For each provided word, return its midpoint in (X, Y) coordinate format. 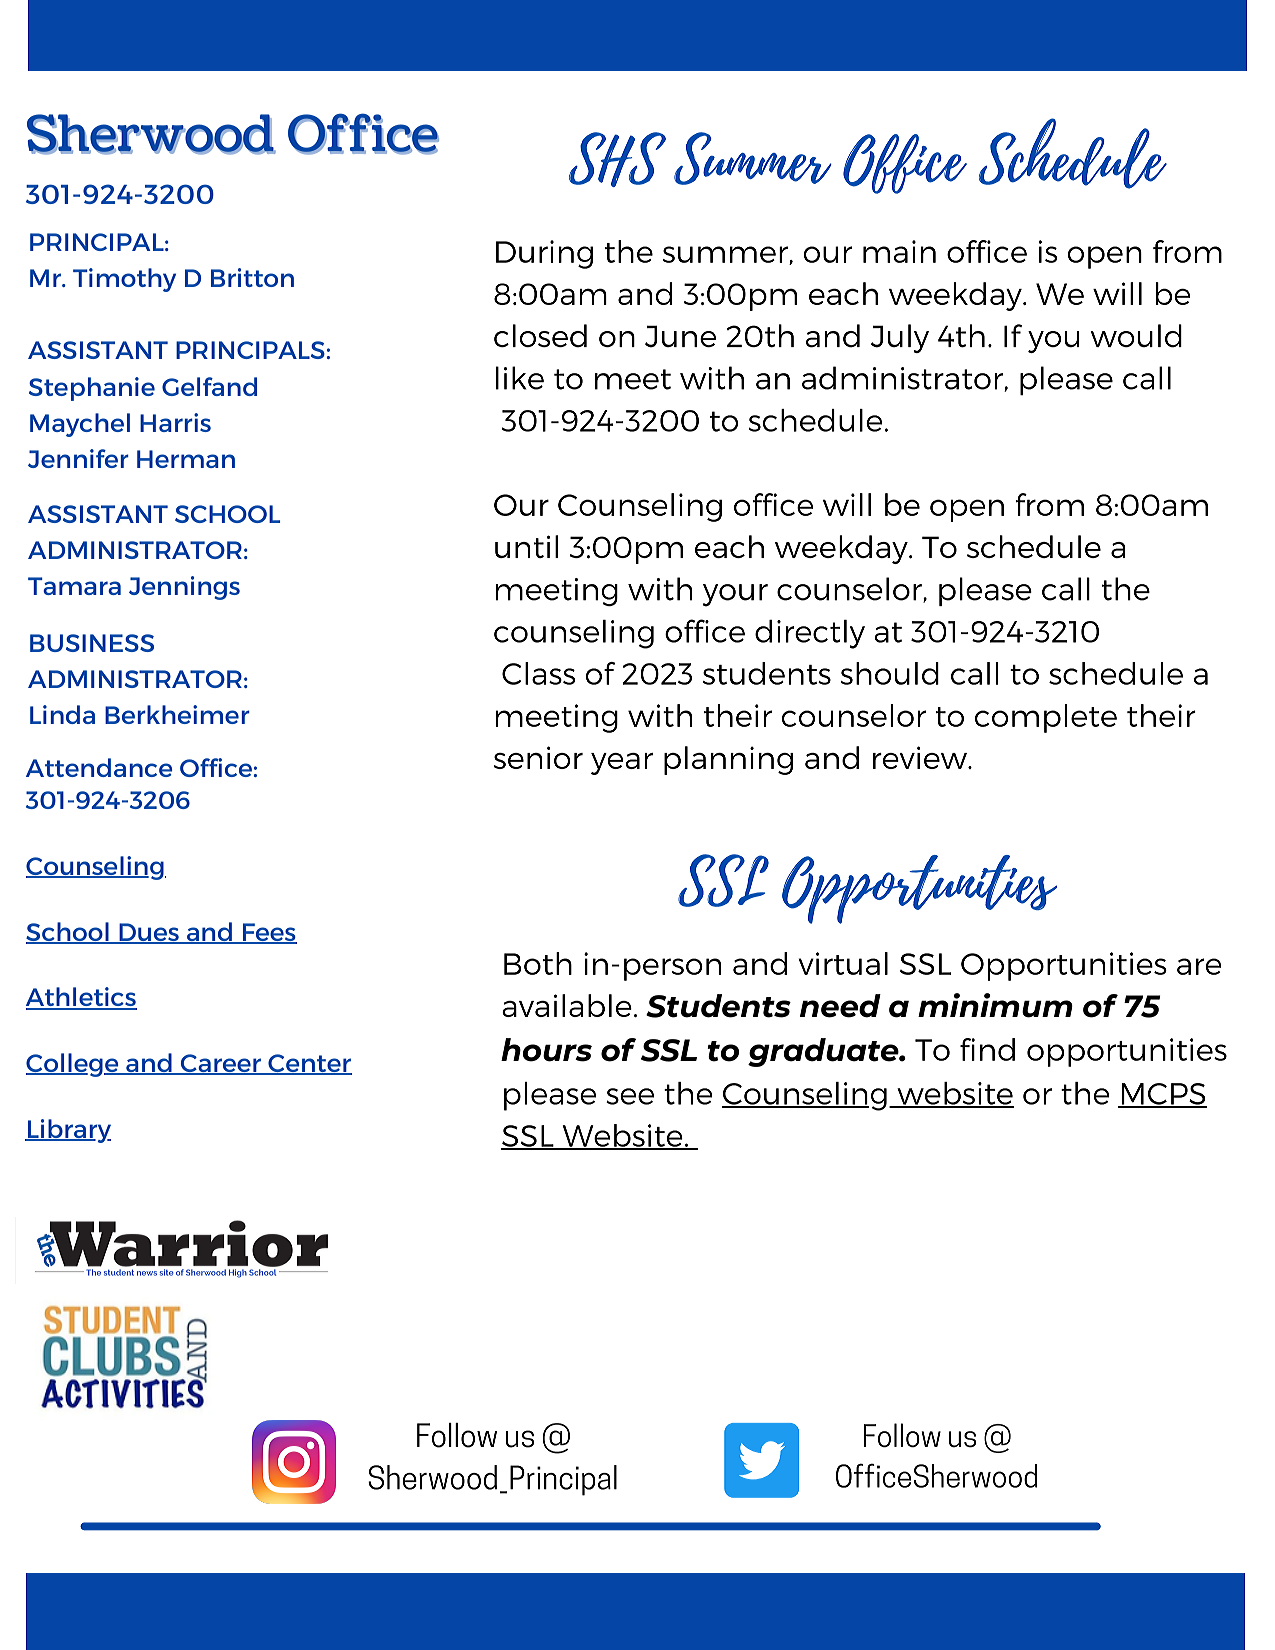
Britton (252, 277)
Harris (175, 422)
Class (538, 673)
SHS (617, 159)
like (520, 378)
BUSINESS (92, 643)
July (900, 338)
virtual (843, 963)
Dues (149, 933)
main (899, 251)
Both (538, 963)
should (889, 673)
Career (221, 1064)
